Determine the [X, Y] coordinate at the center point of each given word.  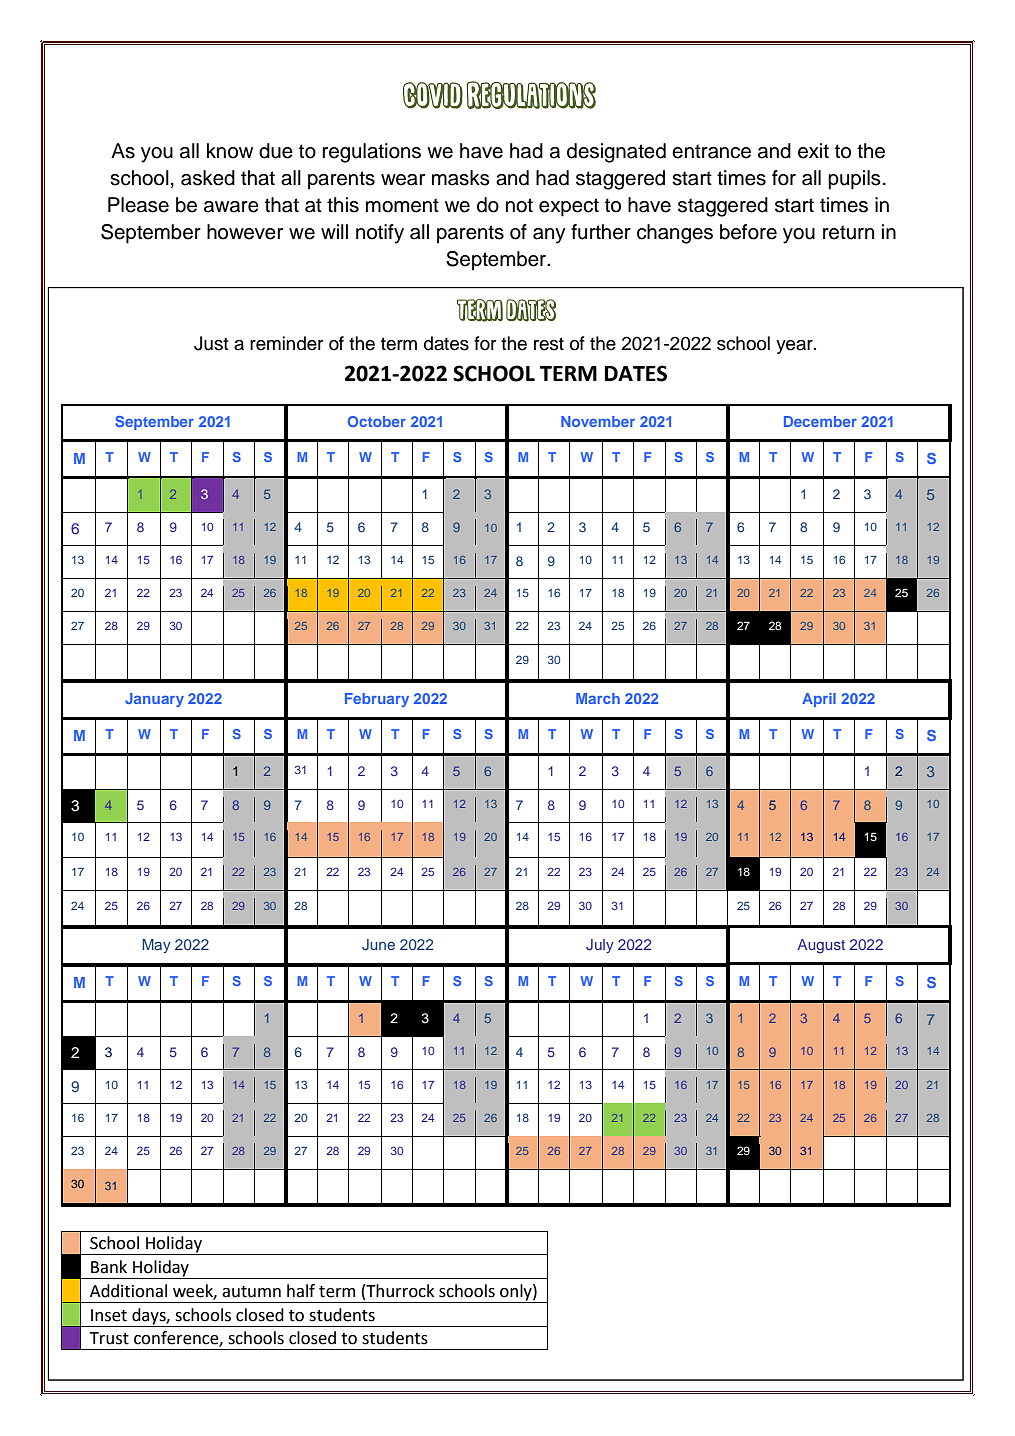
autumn [251, 1292]
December [820, 421]
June [378, 945]
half [301, 1291]
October [377, 421]
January [154, 700]
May [156, 946]
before [748, 232]
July [600, 946]
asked [208, 178]
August [821, 946]
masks [461, 178]
